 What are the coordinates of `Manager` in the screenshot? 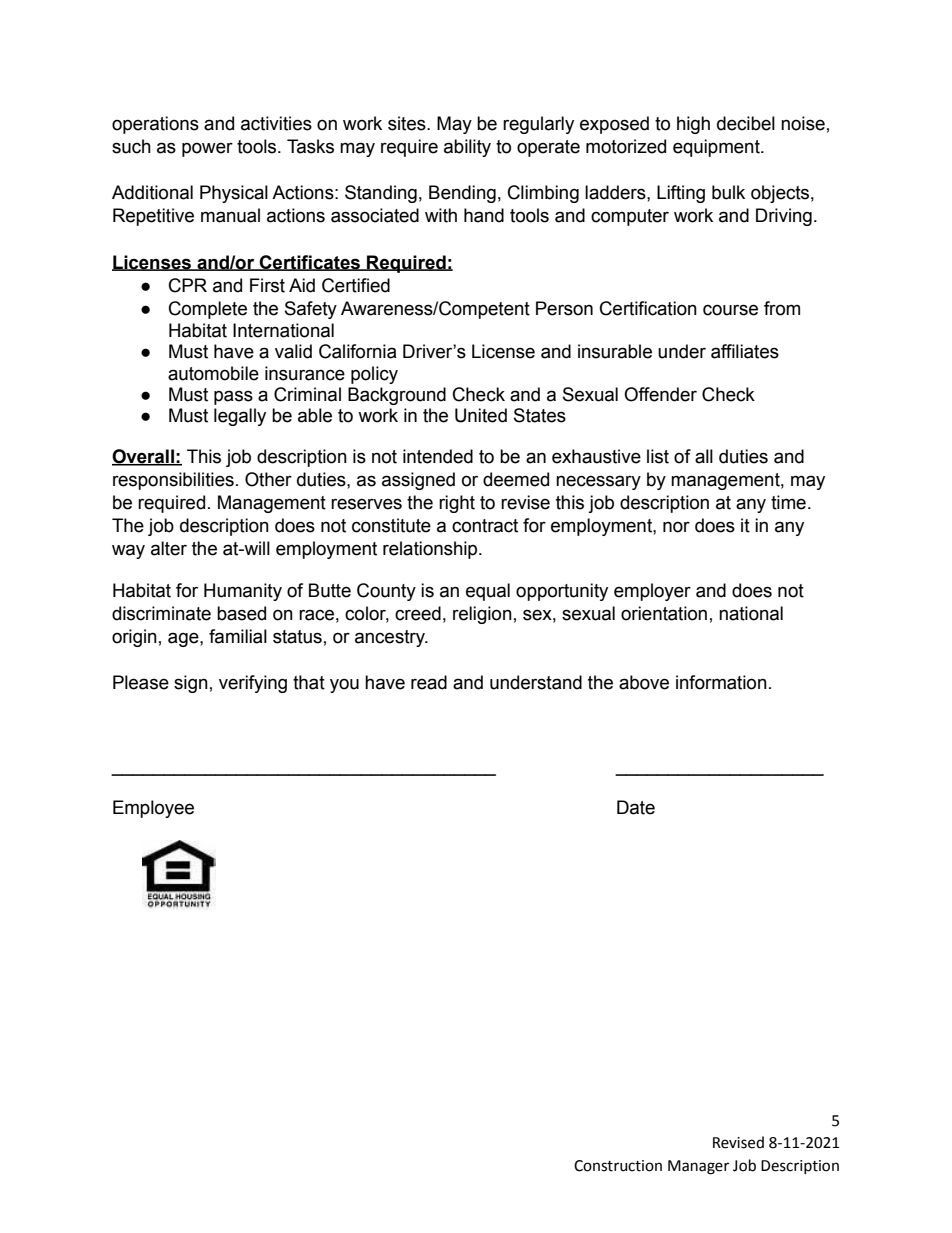 It's located at (698, 1167).
